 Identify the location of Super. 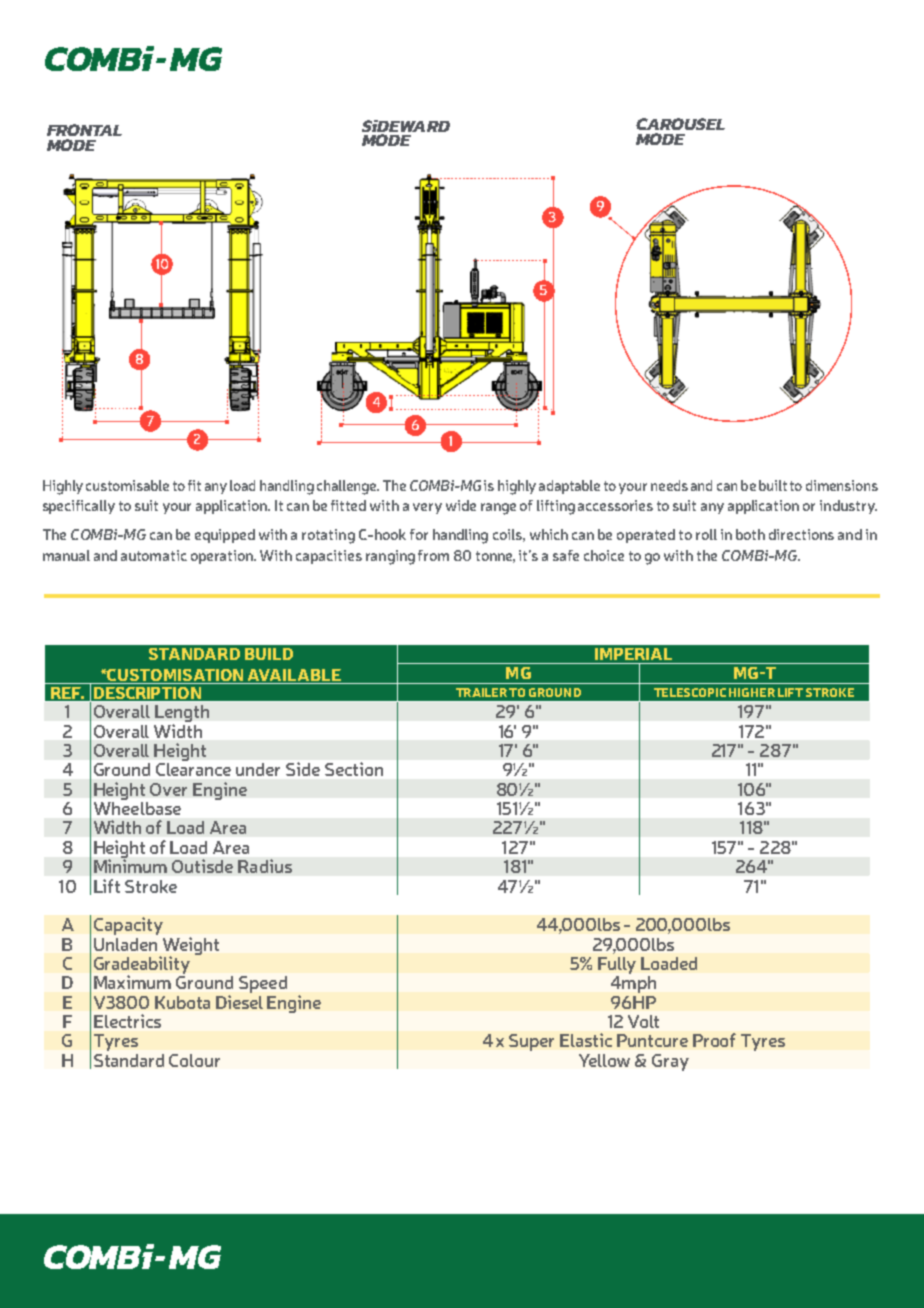
(531, 1042).
